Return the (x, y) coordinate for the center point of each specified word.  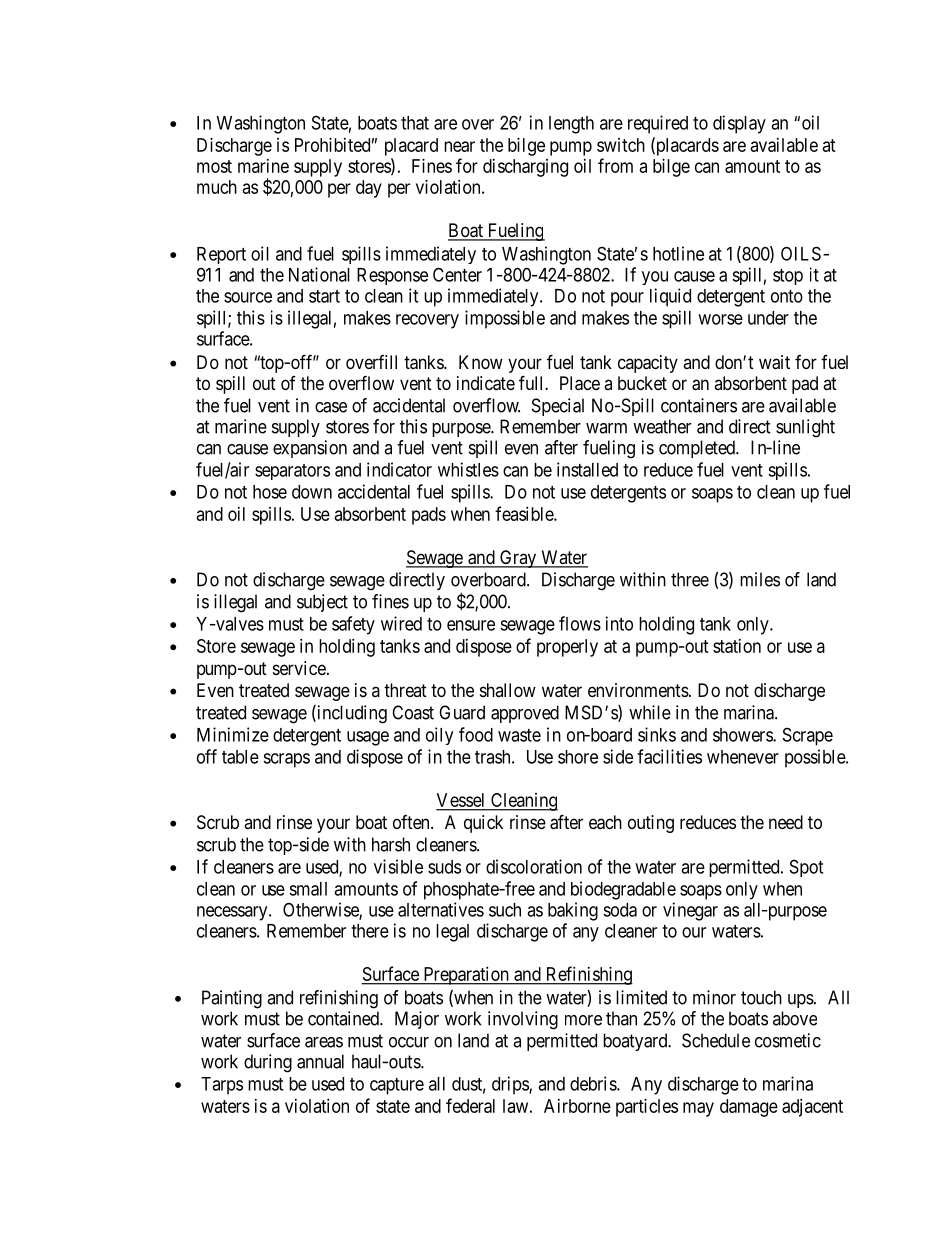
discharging (525, 168)
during (268, 1063)
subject (322, 603)
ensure (471, 625)
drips (511, 1085)
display (739, 124)
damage (749, 1108)
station (737, 646)
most (214, 166)
